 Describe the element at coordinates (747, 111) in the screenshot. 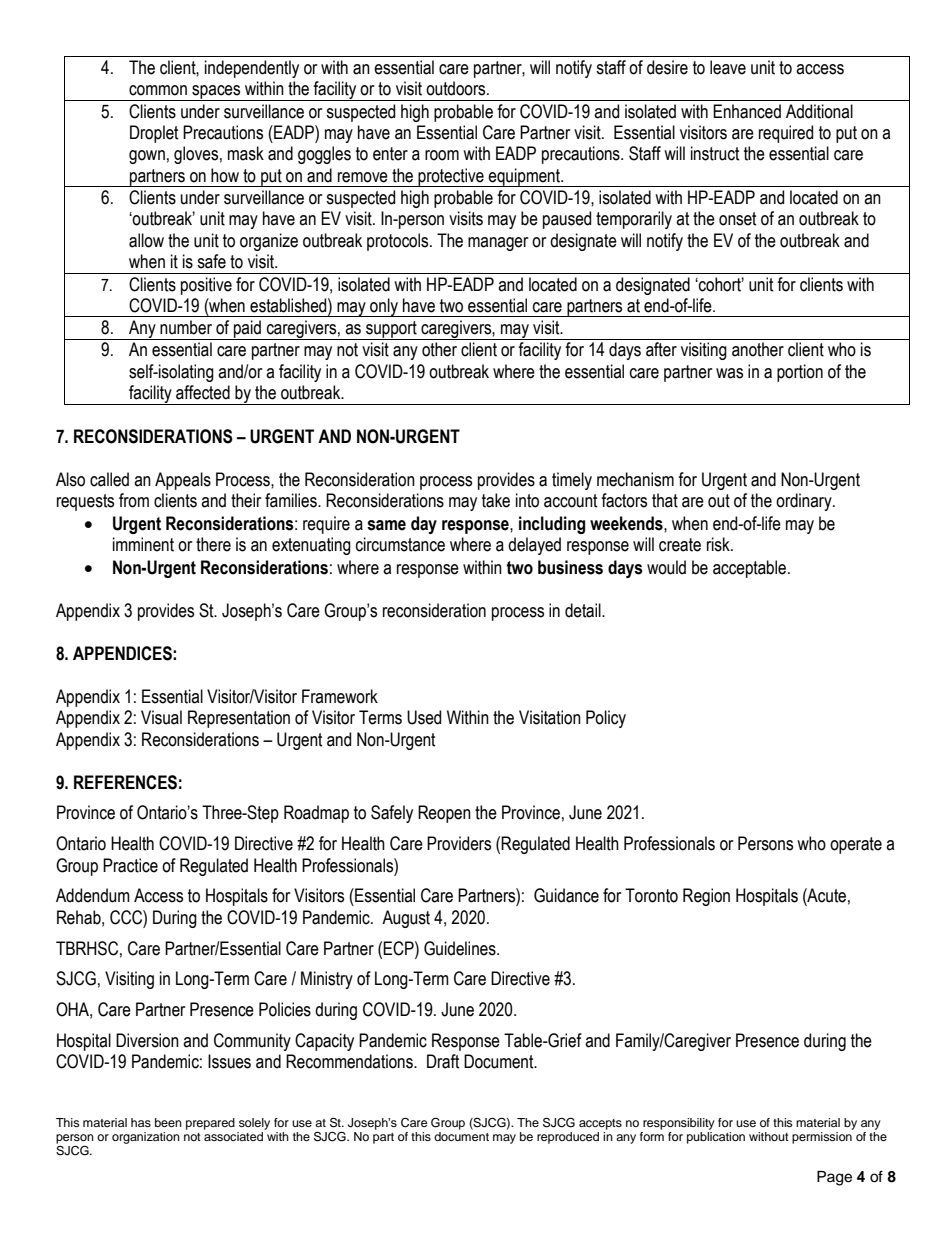

I see `Enhanced` at that location.
